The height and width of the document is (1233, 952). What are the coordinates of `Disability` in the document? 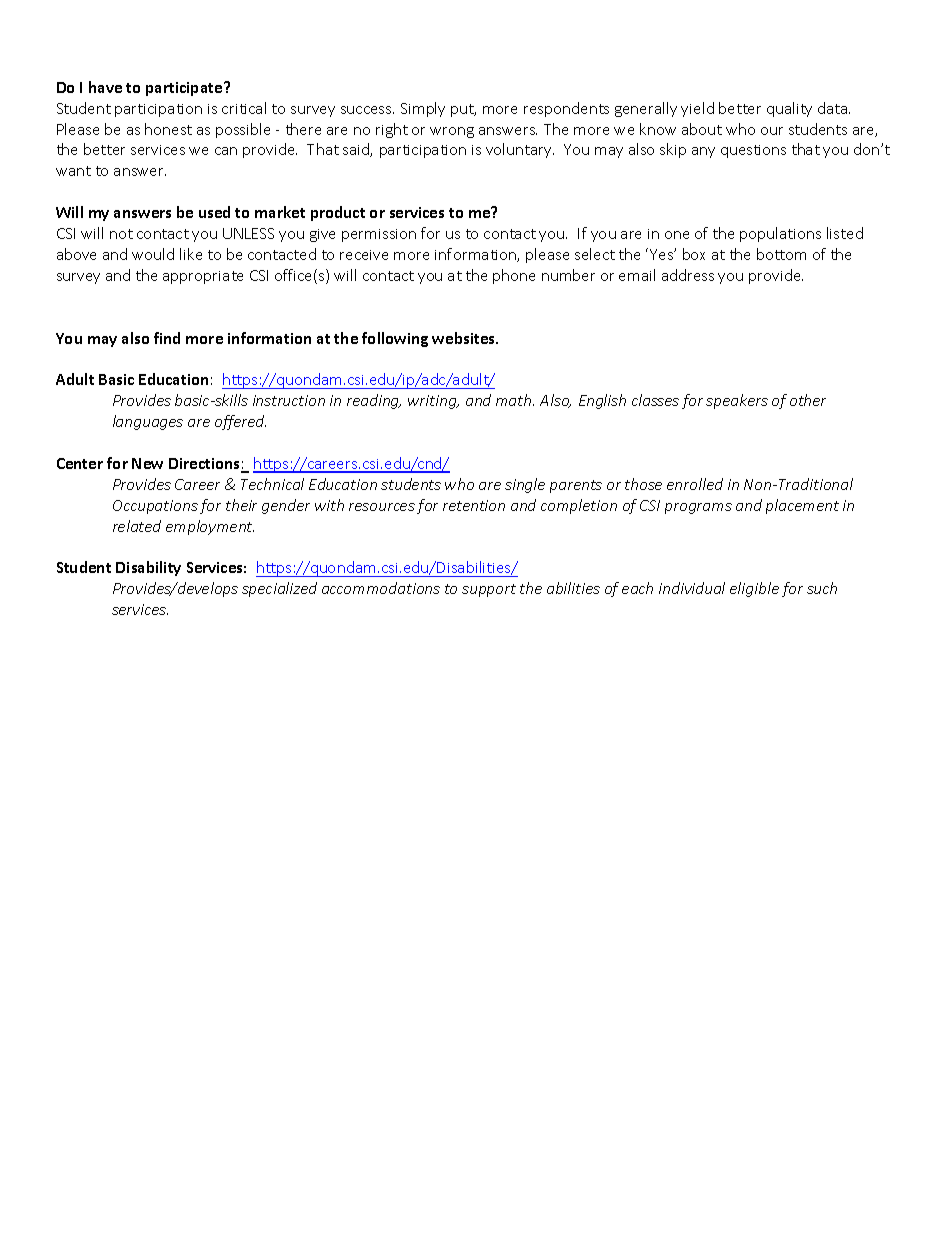 It's located at (148, 568).
